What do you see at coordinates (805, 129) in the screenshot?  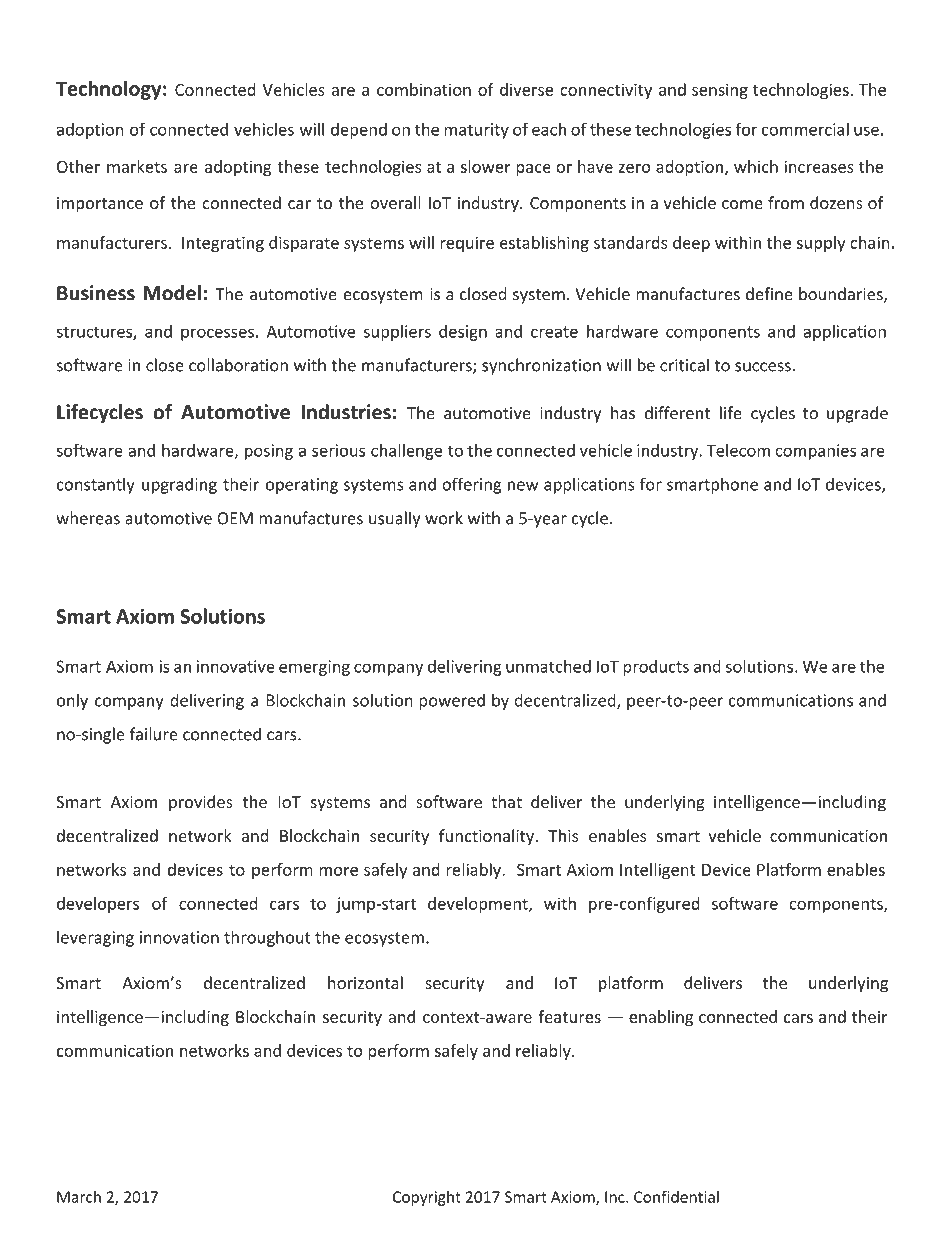 I see `commercial` at bounding box center [805, 129].
